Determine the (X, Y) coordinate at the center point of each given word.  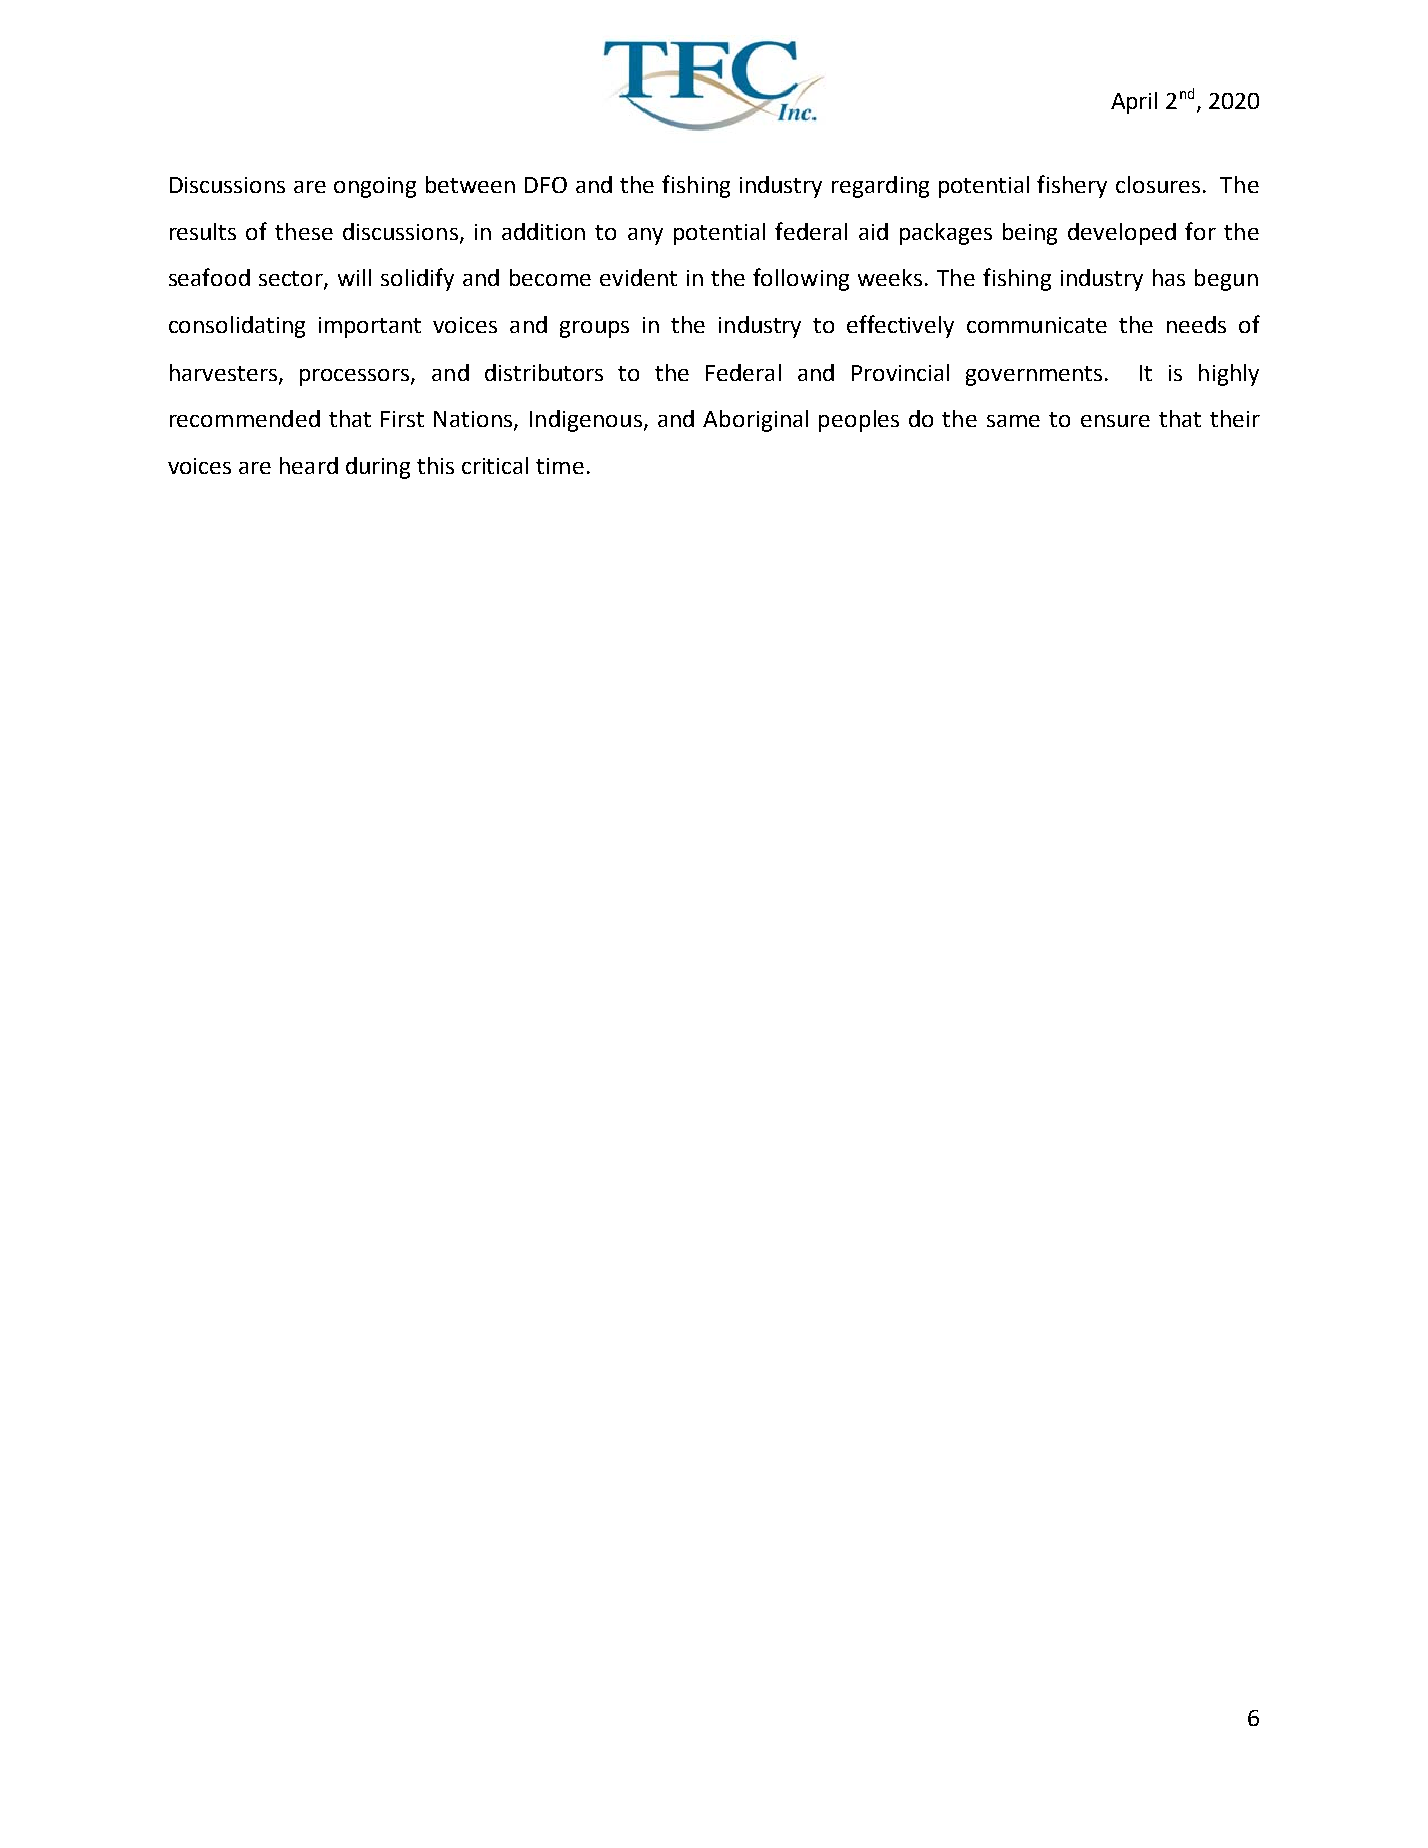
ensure (1115, 421)
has (1169, 277)
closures (1158, 184)
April (1134, 103)
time (560, 466)
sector (292, 280)
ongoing (375, 187)
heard (309, 465)
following (801, 279)
